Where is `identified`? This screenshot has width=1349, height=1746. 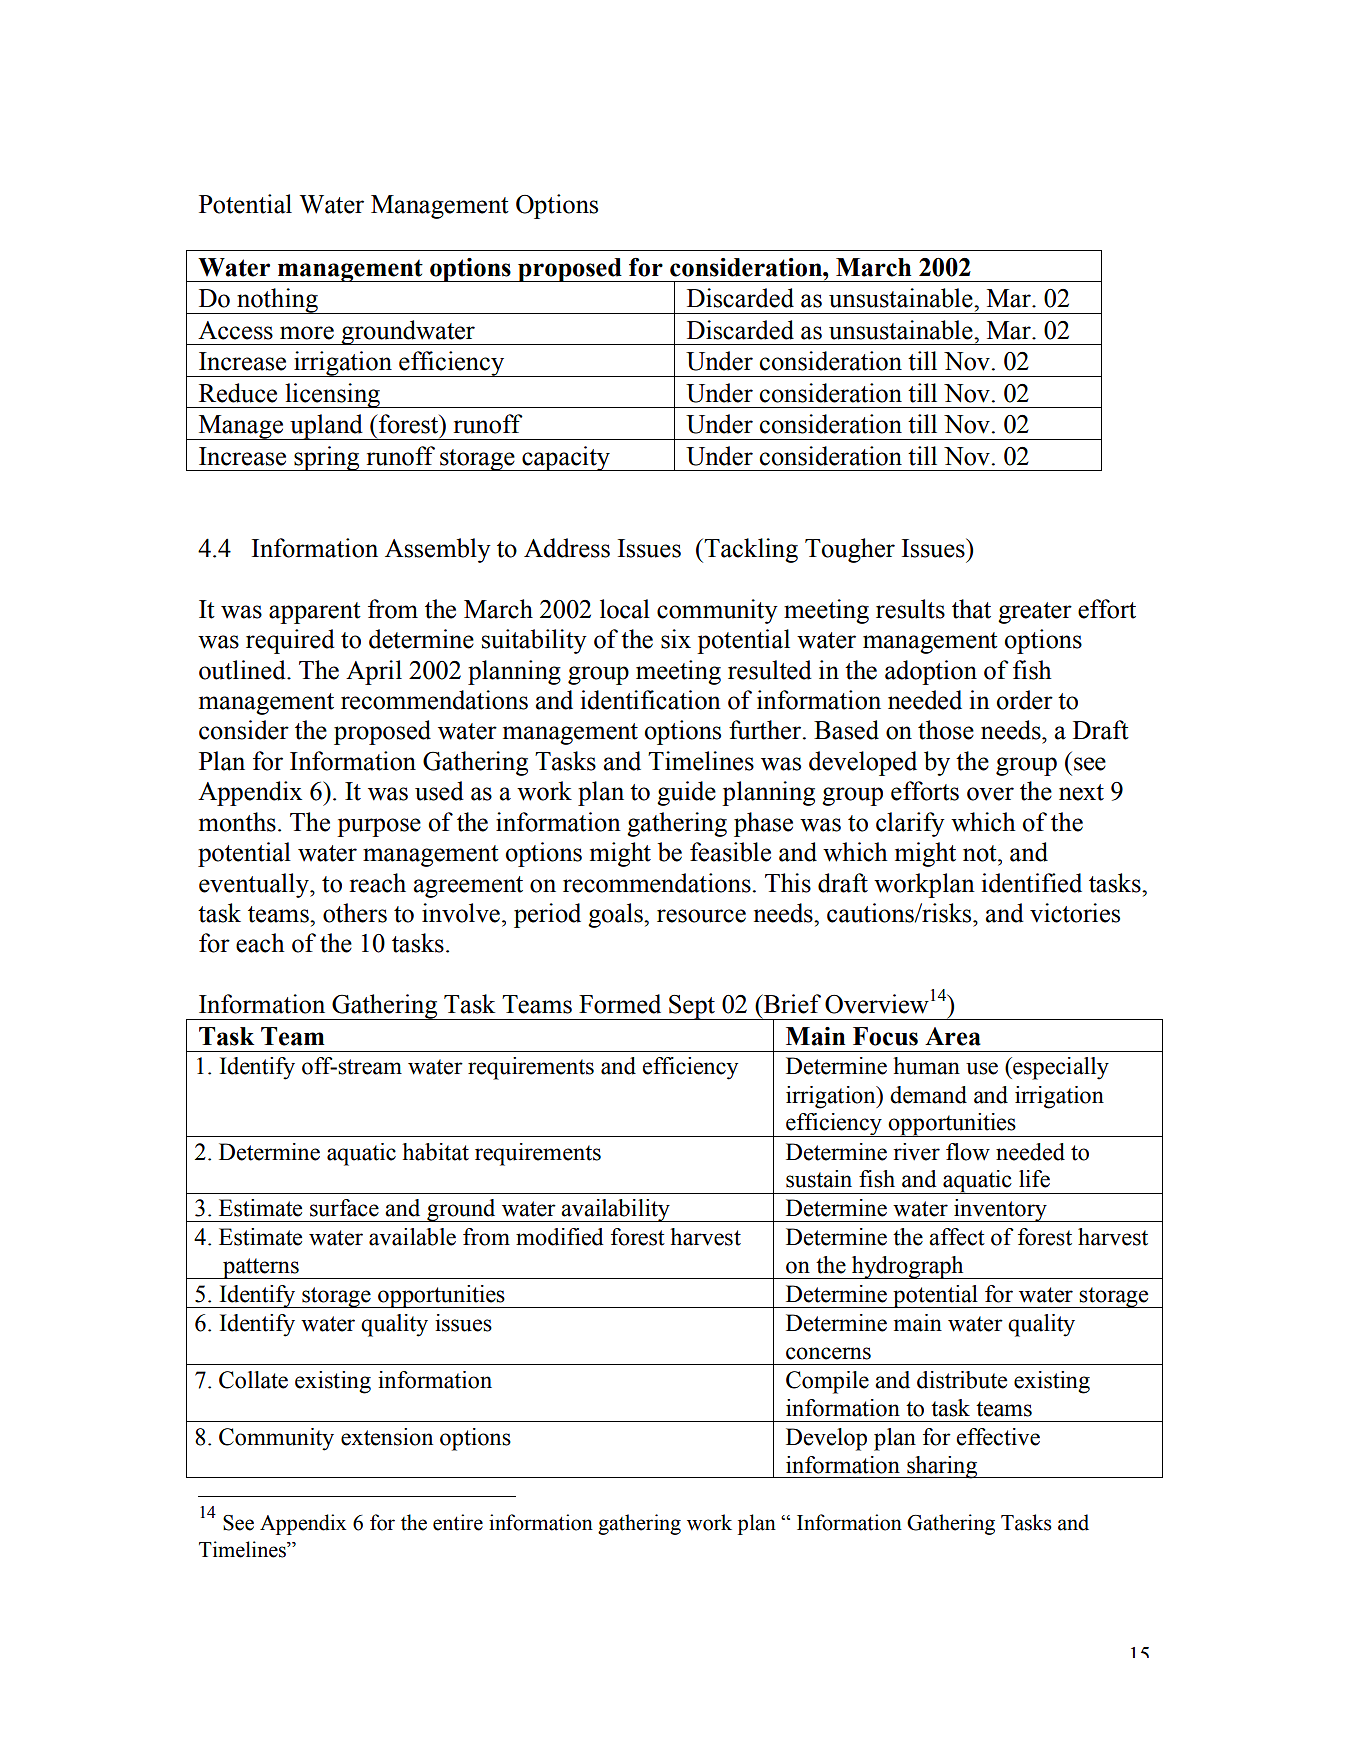 identified is located at coordinates (1032, 883).
